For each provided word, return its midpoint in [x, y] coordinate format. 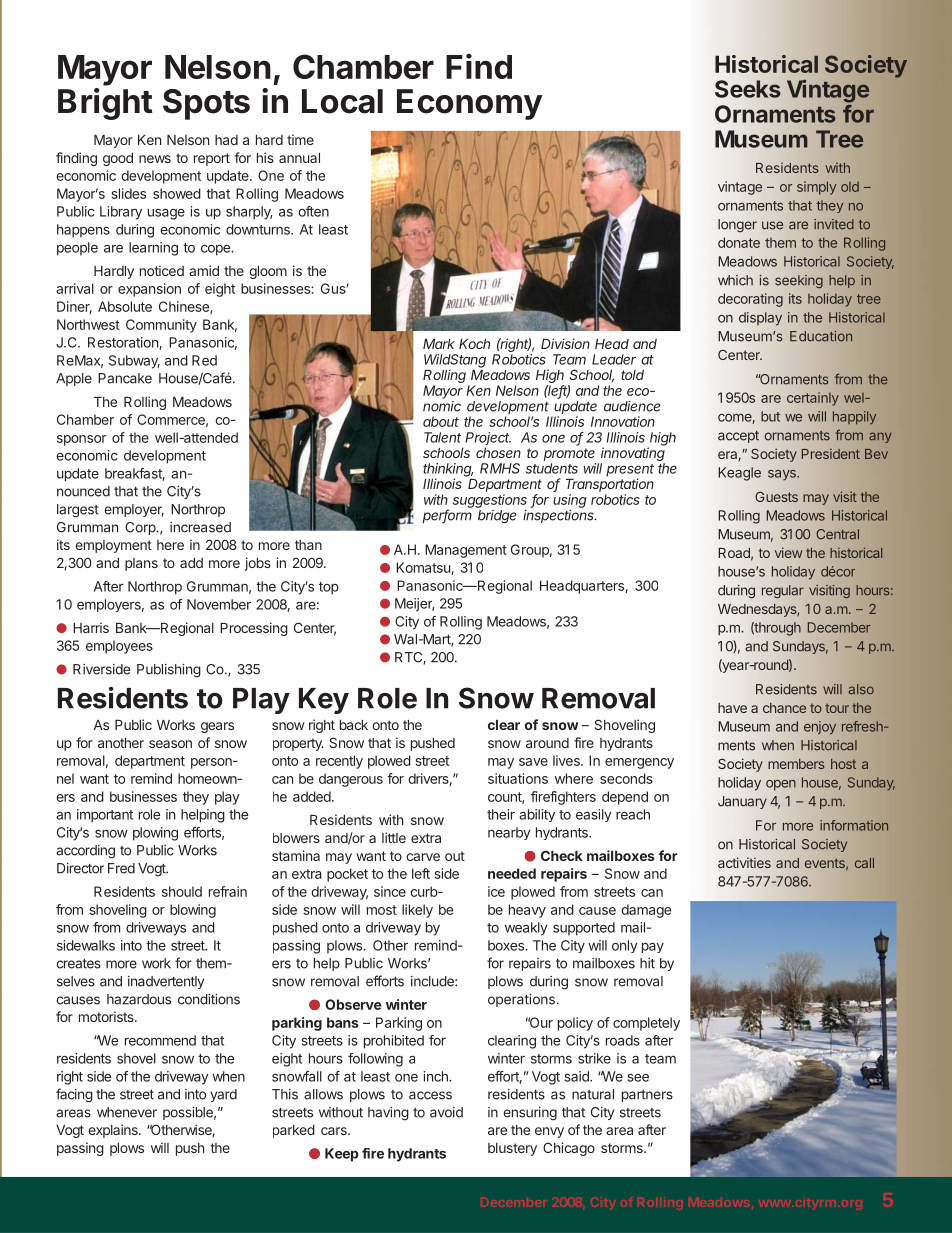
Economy [469, 104]
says [783, 475]
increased [200, 527]
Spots [206, 104]
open [781, 785]
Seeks [748, 89]
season [170, 744]
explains [114, 1131]
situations [518, 778]
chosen [498, 453]
